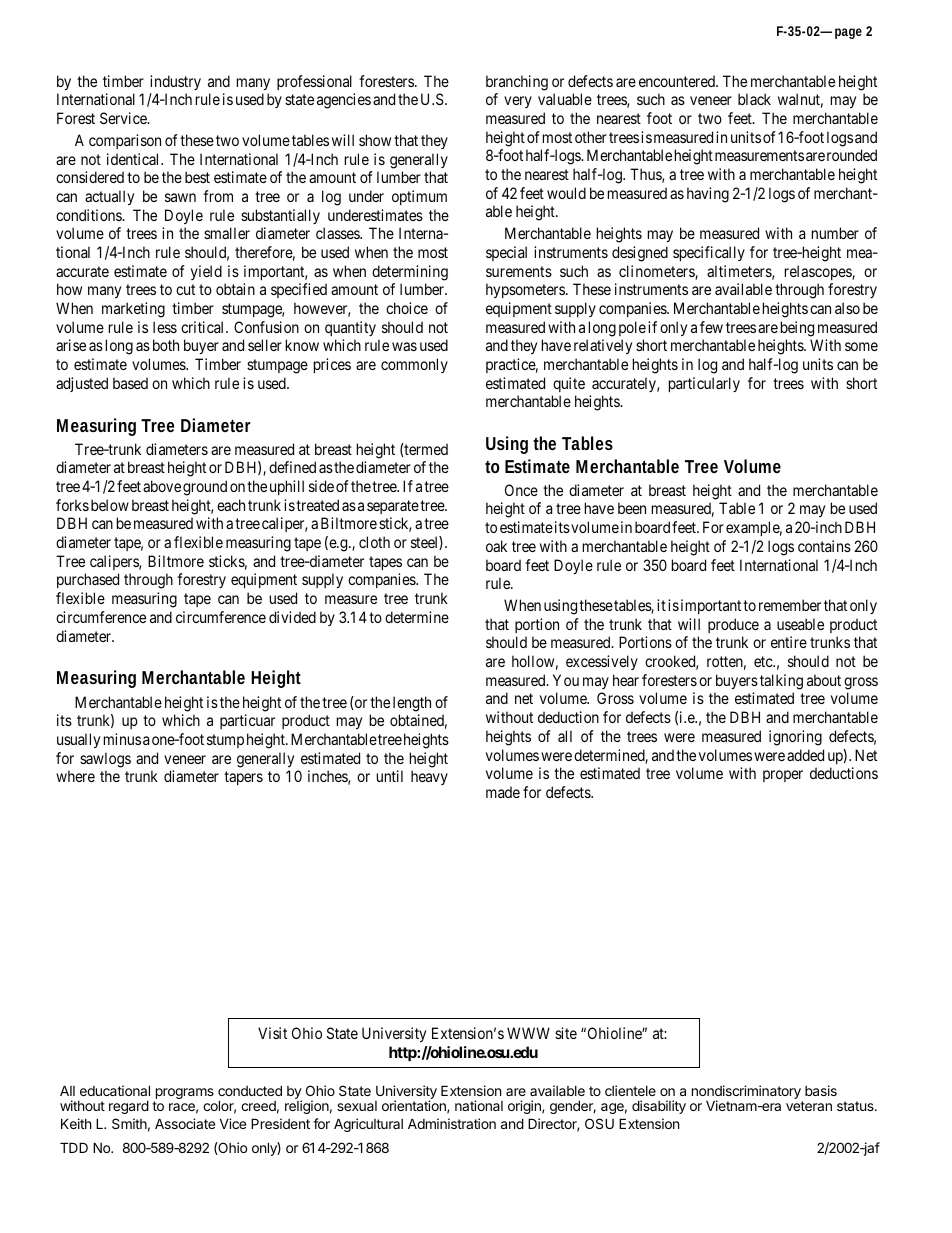 Image resolution: width=952 pixels, height=1233 pixels. I want to click on minus, so click(122, 739).
